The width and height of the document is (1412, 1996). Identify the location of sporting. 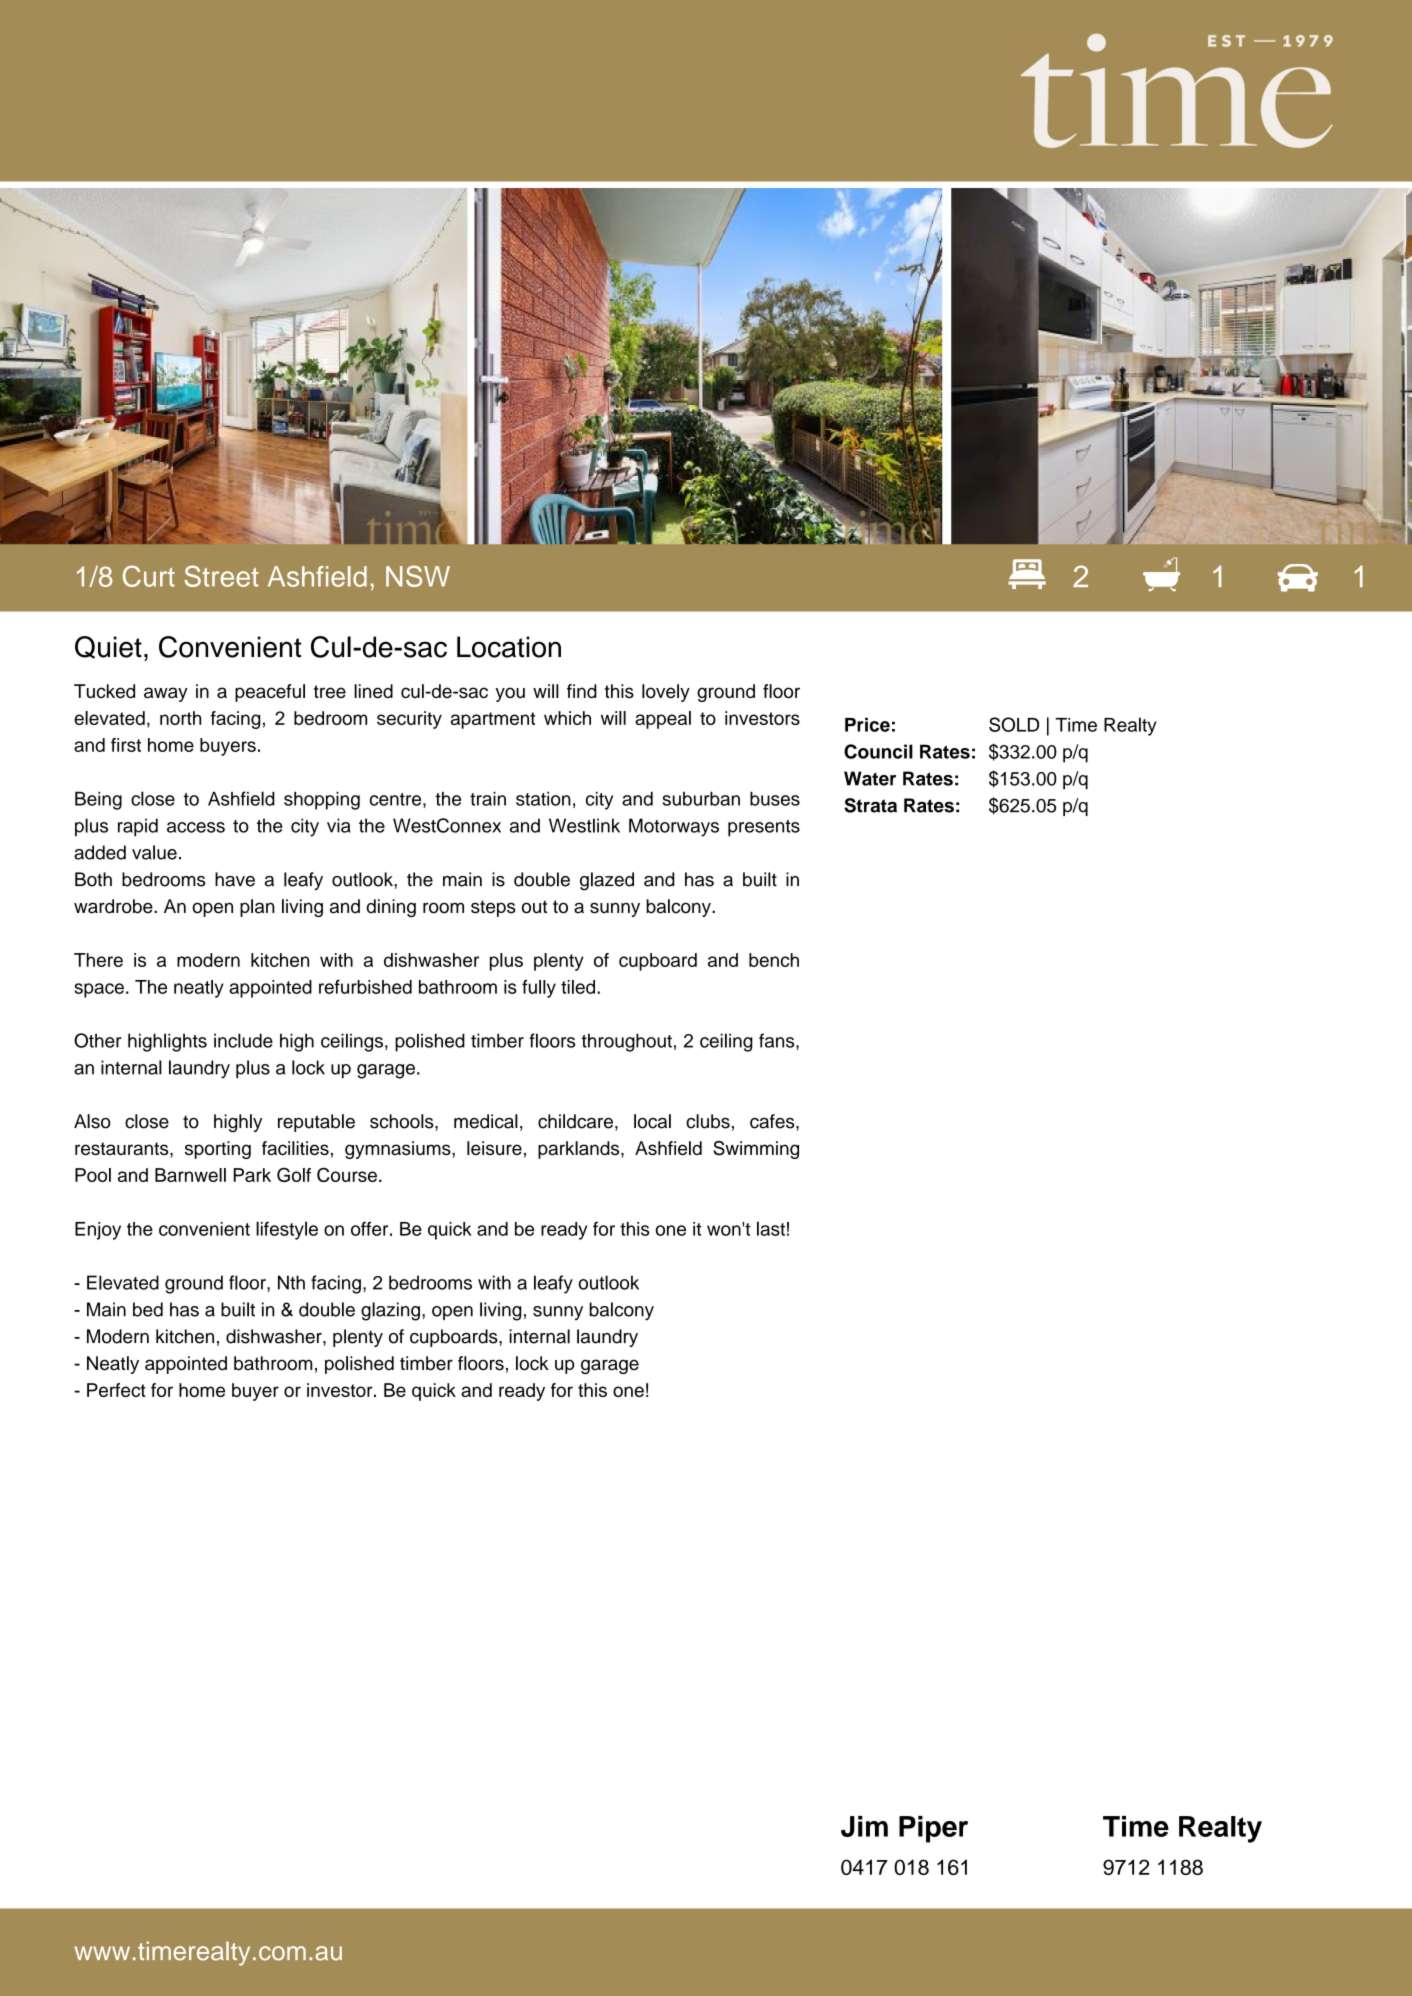
(218, 1150).
